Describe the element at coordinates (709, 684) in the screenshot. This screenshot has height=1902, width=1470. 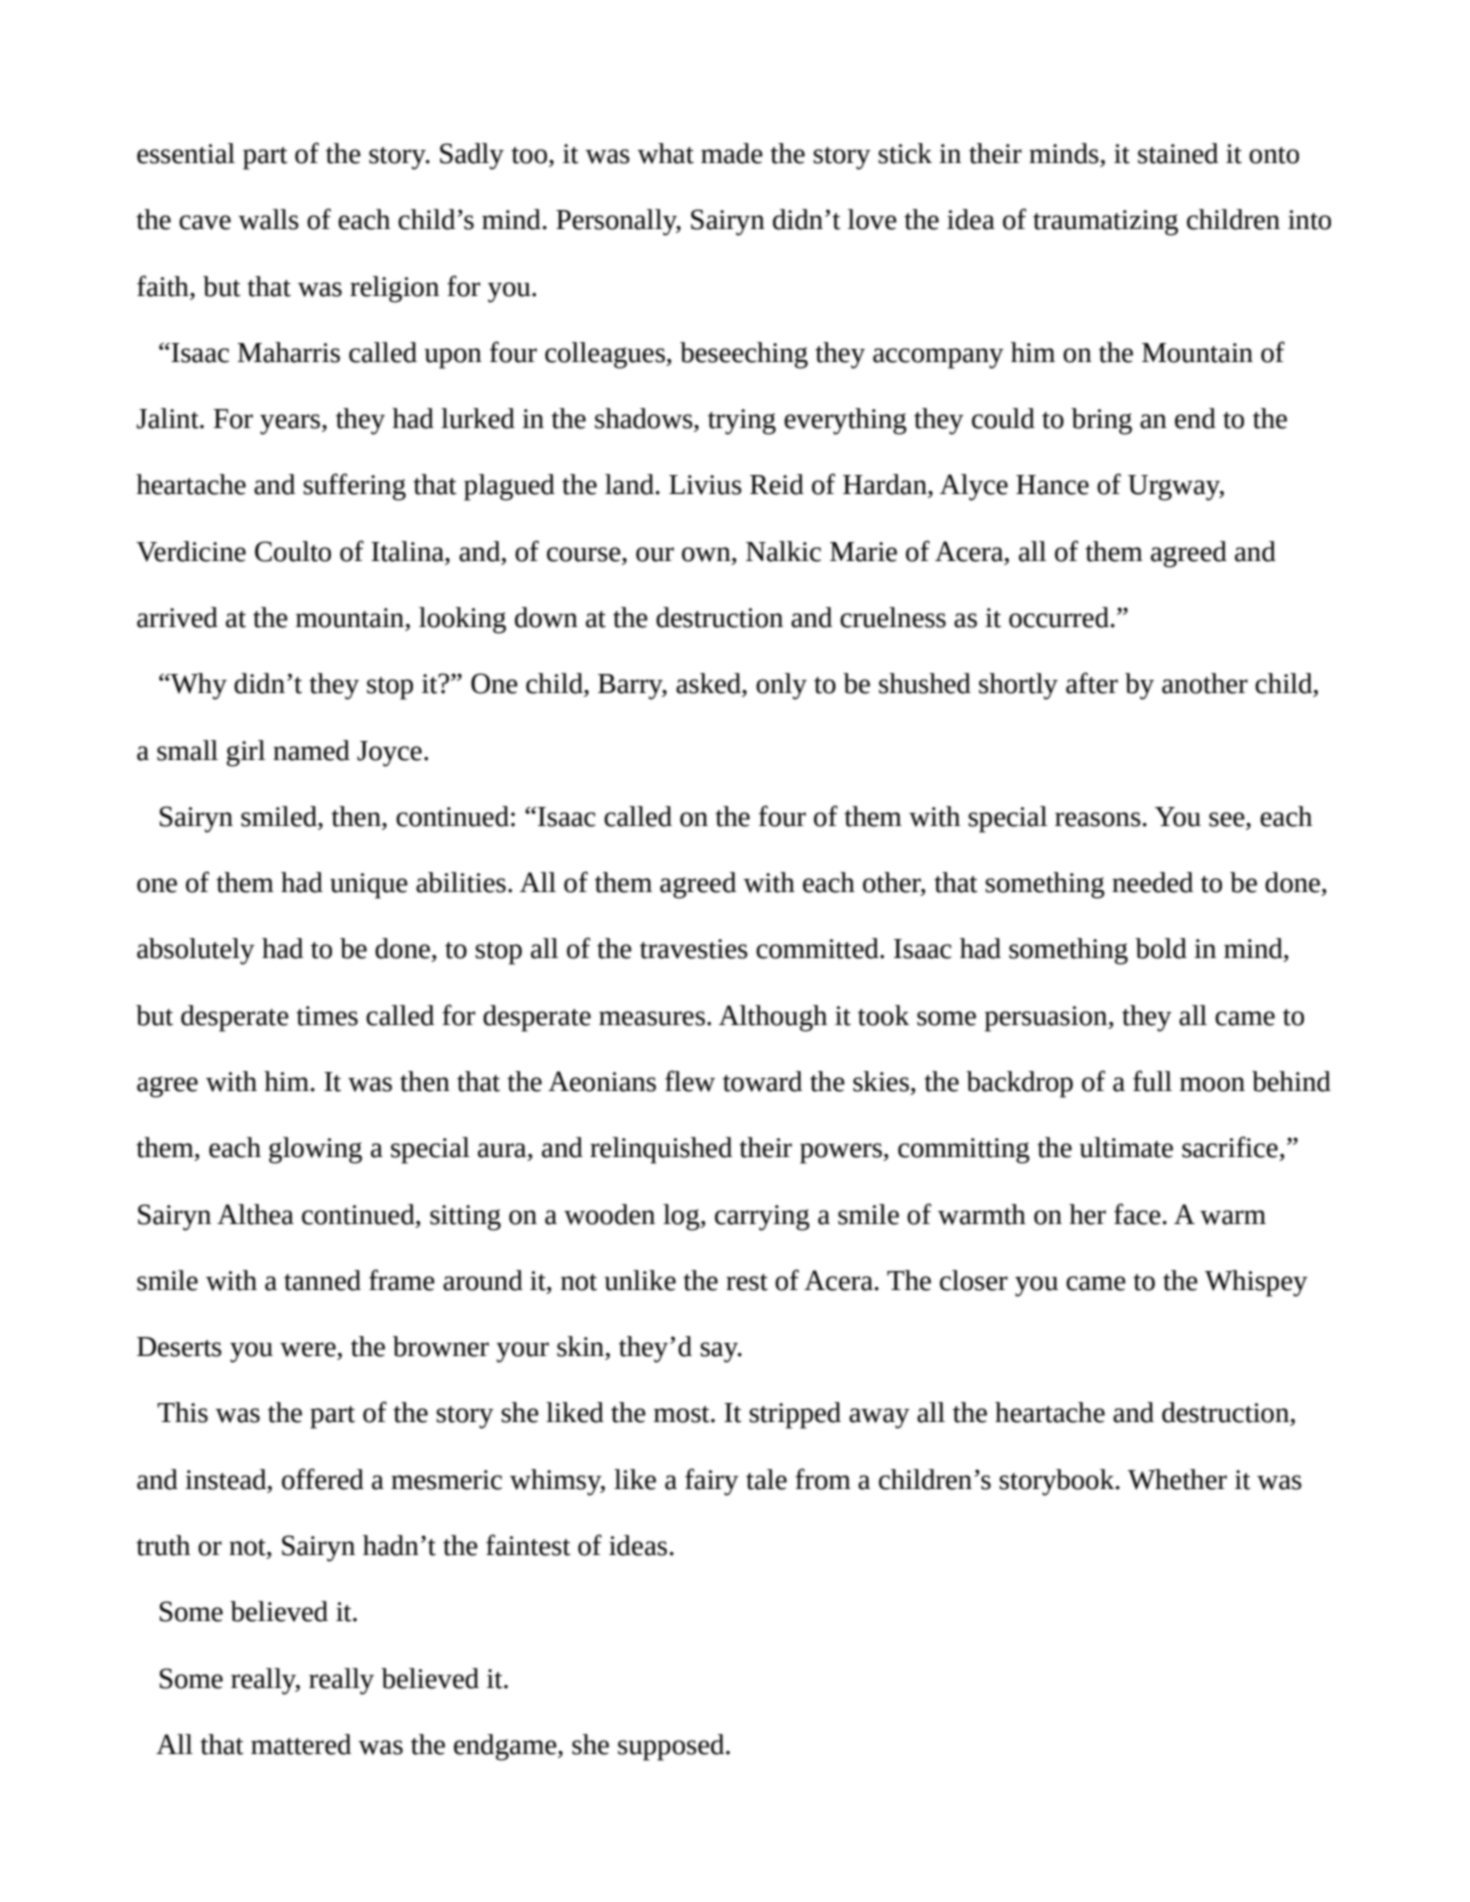
I see `asked` at that location.
